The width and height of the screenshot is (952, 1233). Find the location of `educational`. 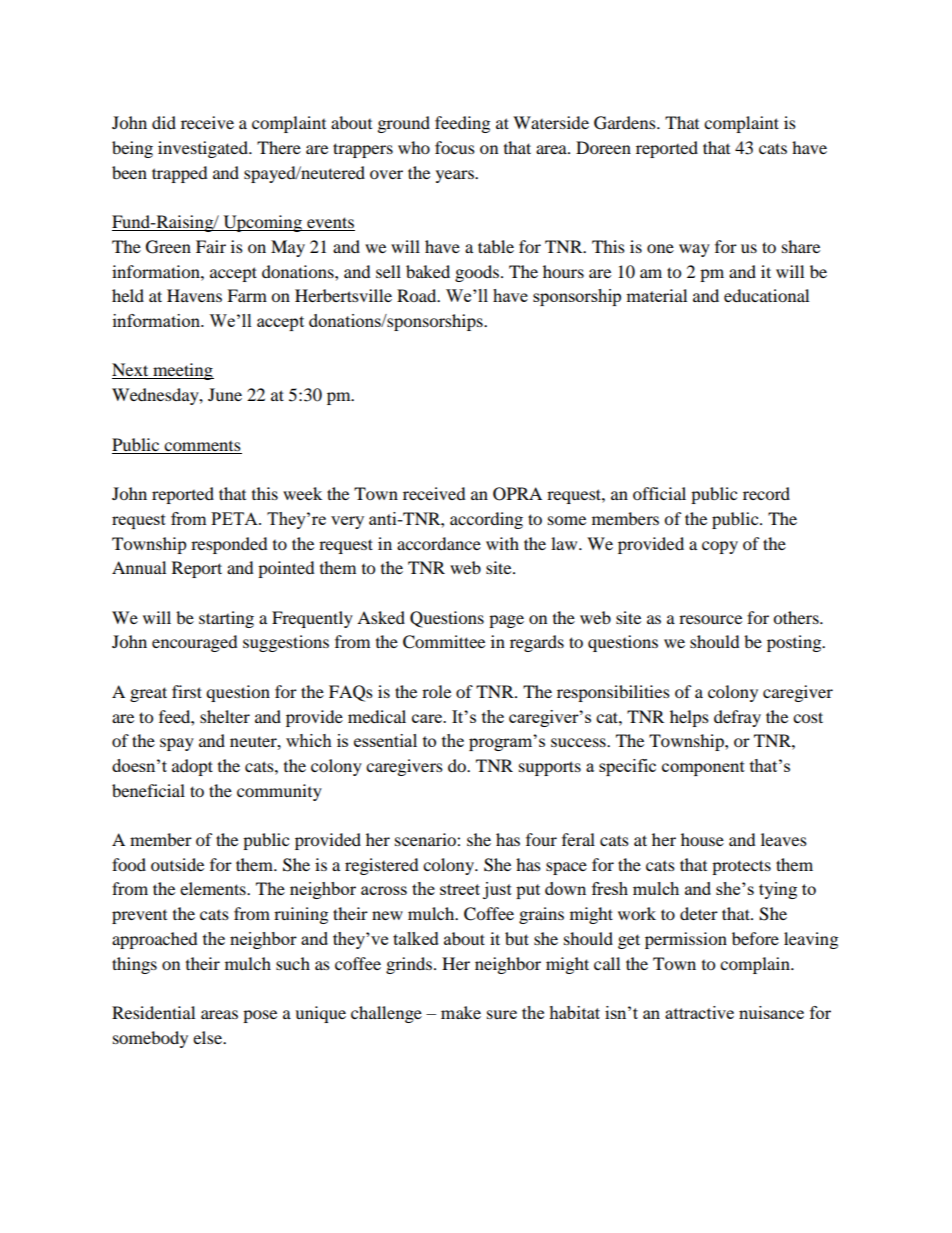

educational is located at coordinates (766, 295).
